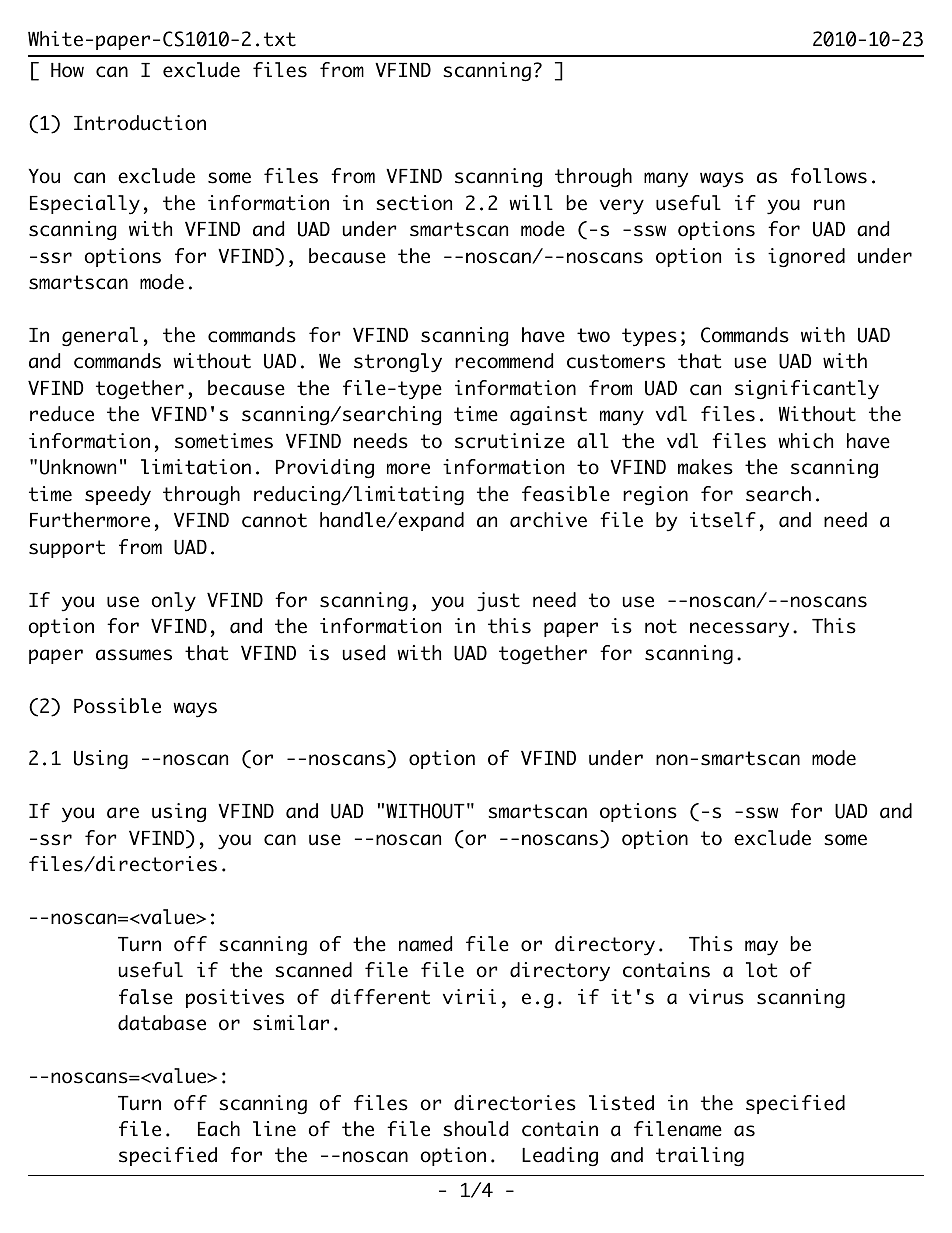 Image resolution: width=952 pixels, height=1233 pixels. What do you see at coordinates (806, 258) in the document?
I see `ignored` at bounding box center [806, 258].
